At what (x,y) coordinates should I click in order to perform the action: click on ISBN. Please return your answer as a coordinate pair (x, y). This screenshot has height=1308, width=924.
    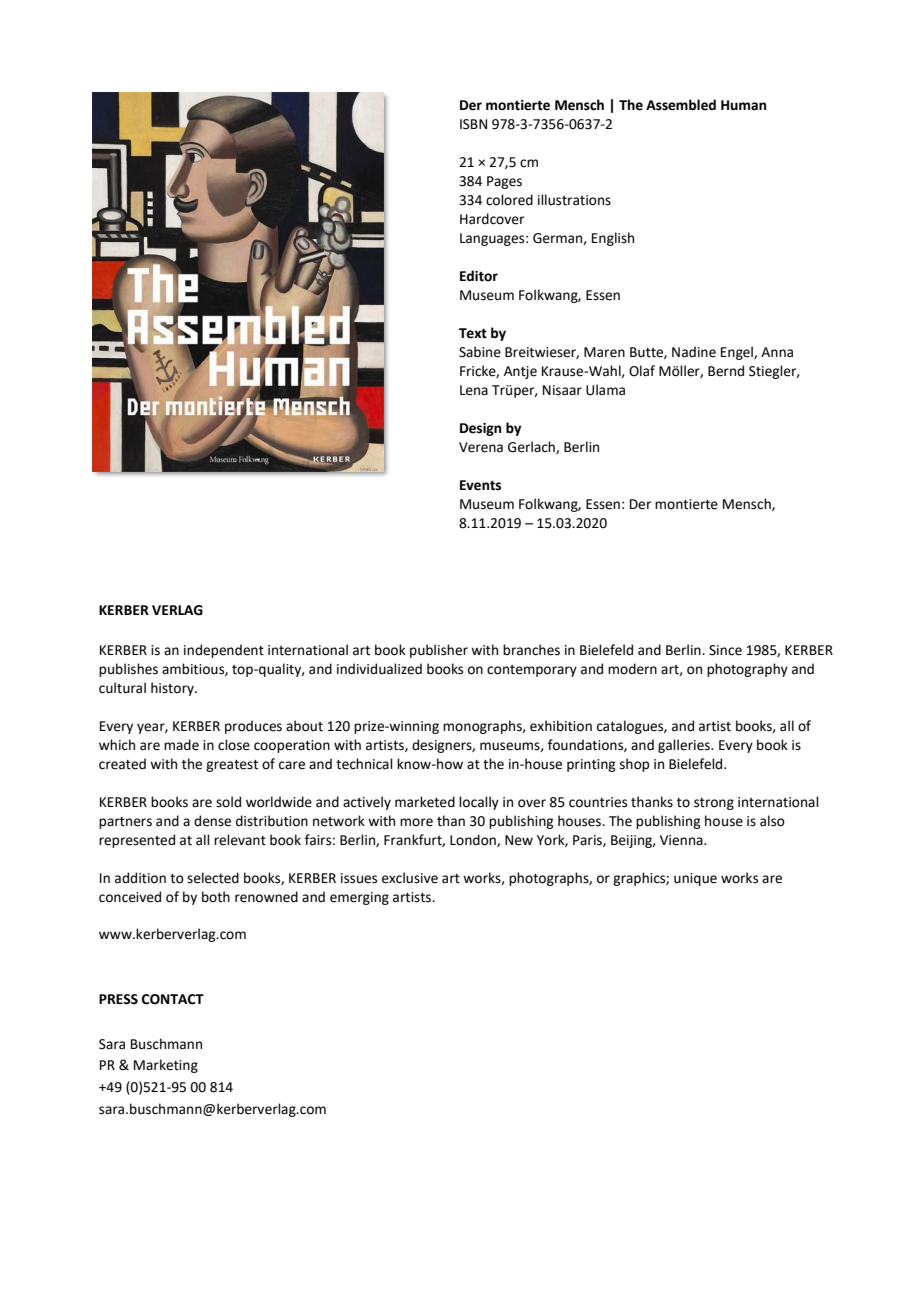
    Looking at the image, I should click on (473, 124).
